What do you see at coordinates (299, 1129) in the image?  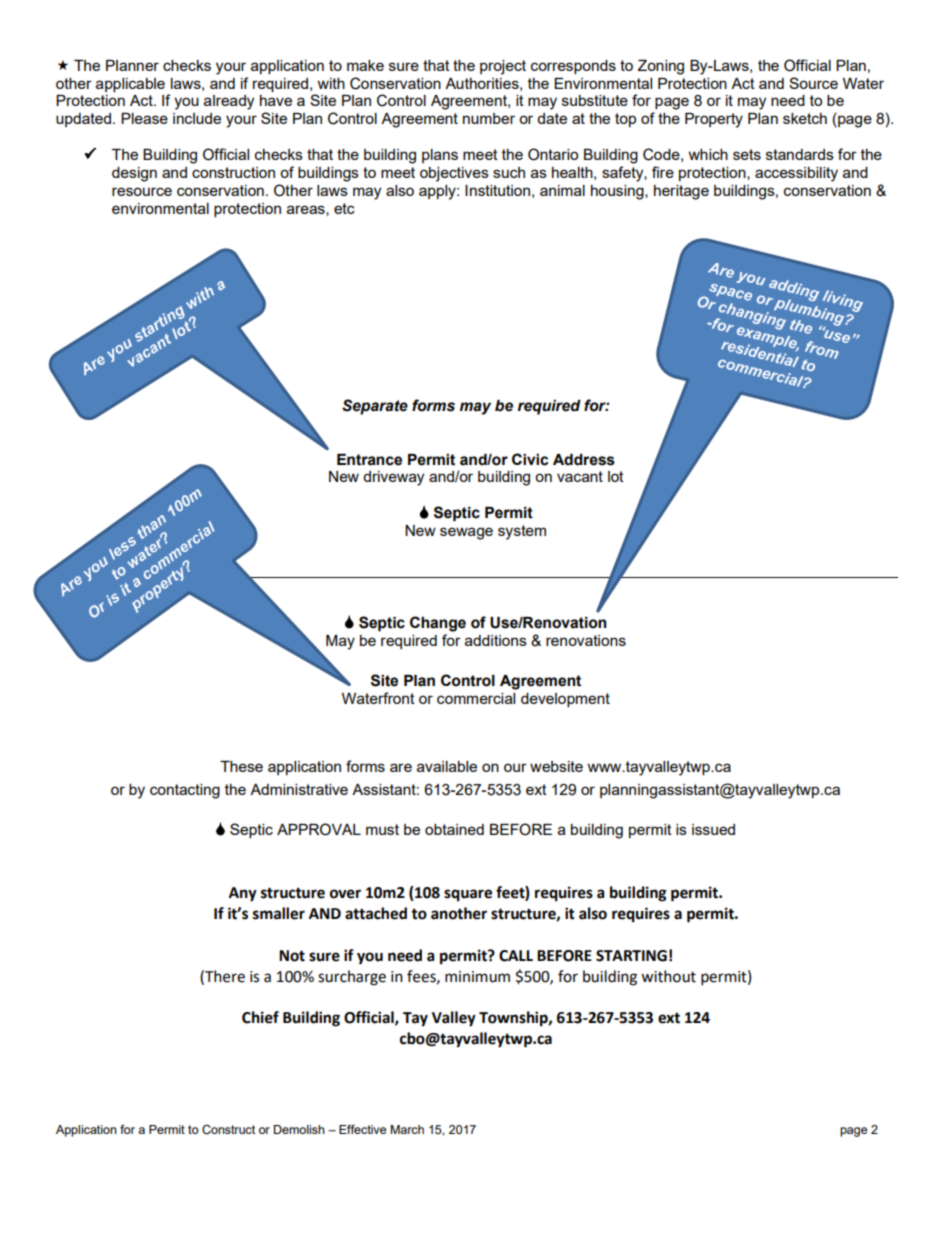 I see `Demolish` at bounding box center [299, 1129].
